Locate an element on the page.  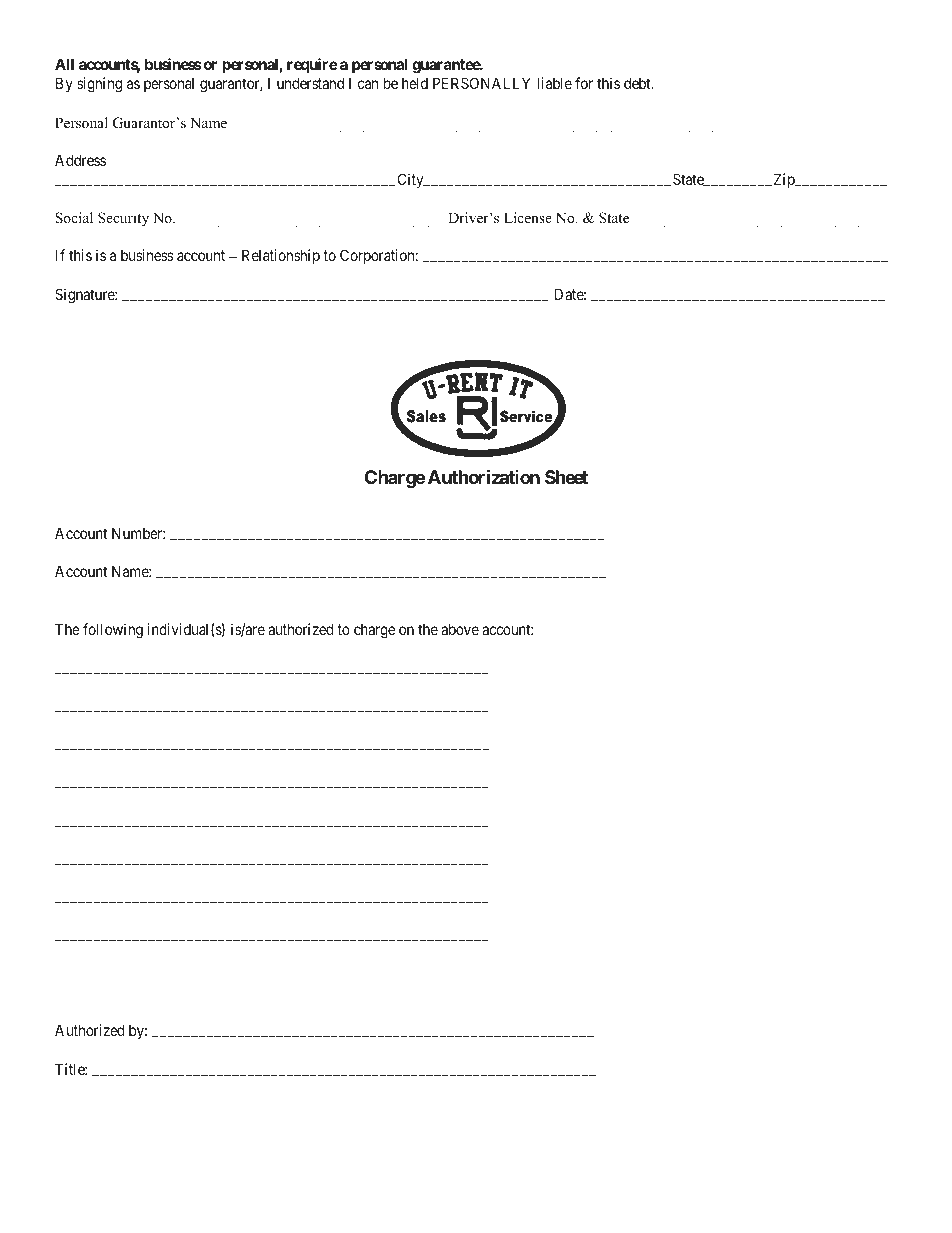
Relationship is located at coordinates (281, 256).
